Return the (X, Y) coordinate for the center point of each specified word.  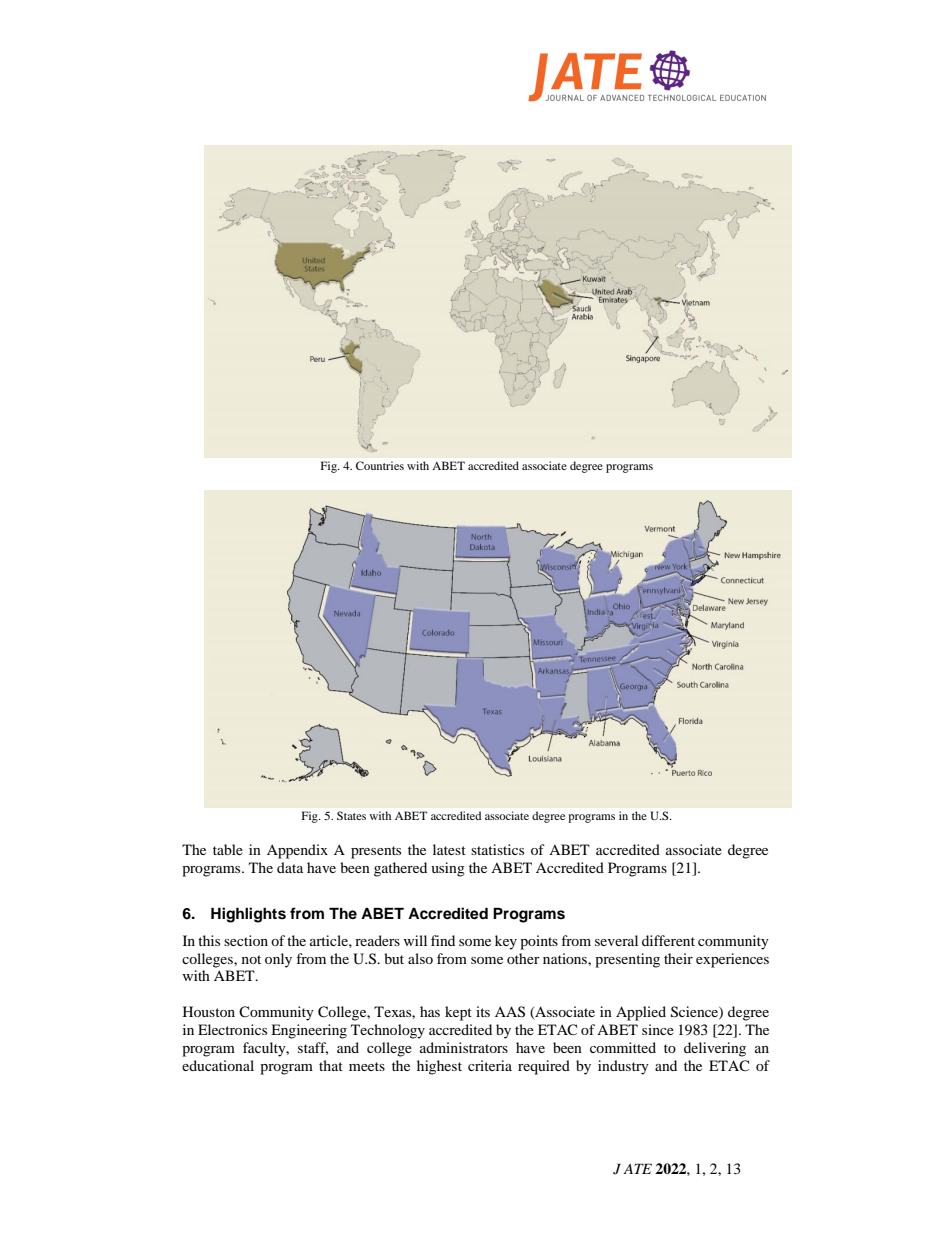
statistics (497, 849)
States (351, 815)
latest (449, 849)
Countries (380, 465)
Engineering (309, 1031)
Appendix (297, 851)
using (448, 869)
